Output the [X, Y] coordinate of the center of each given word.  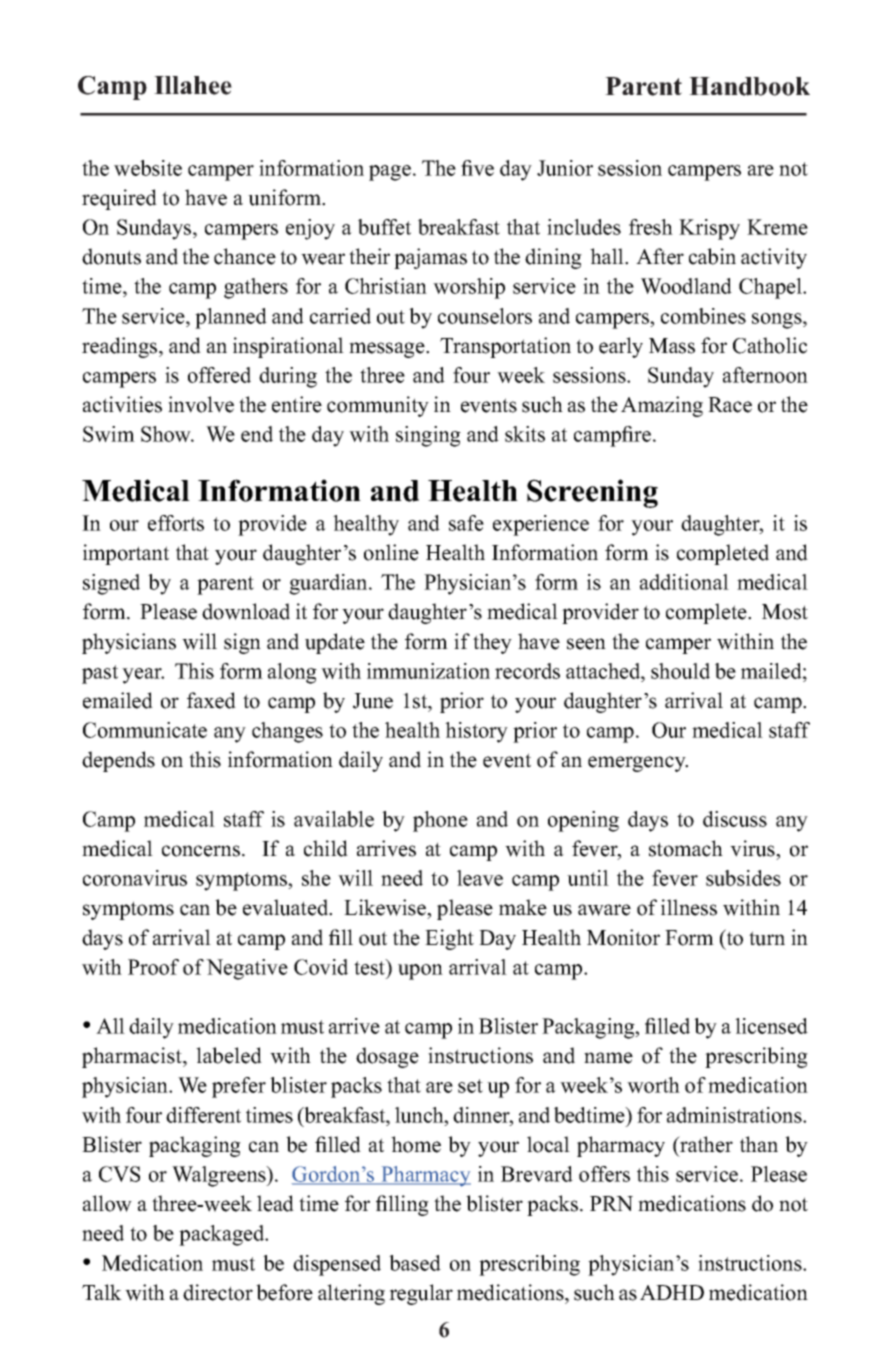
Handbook [749, 86]
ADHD [672, 1292]
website [148, 168]
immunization [428, 671]
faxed [211, 700]
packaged [223, 1235]
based [415, 1263]
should [680, 671]
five [477, 168]
